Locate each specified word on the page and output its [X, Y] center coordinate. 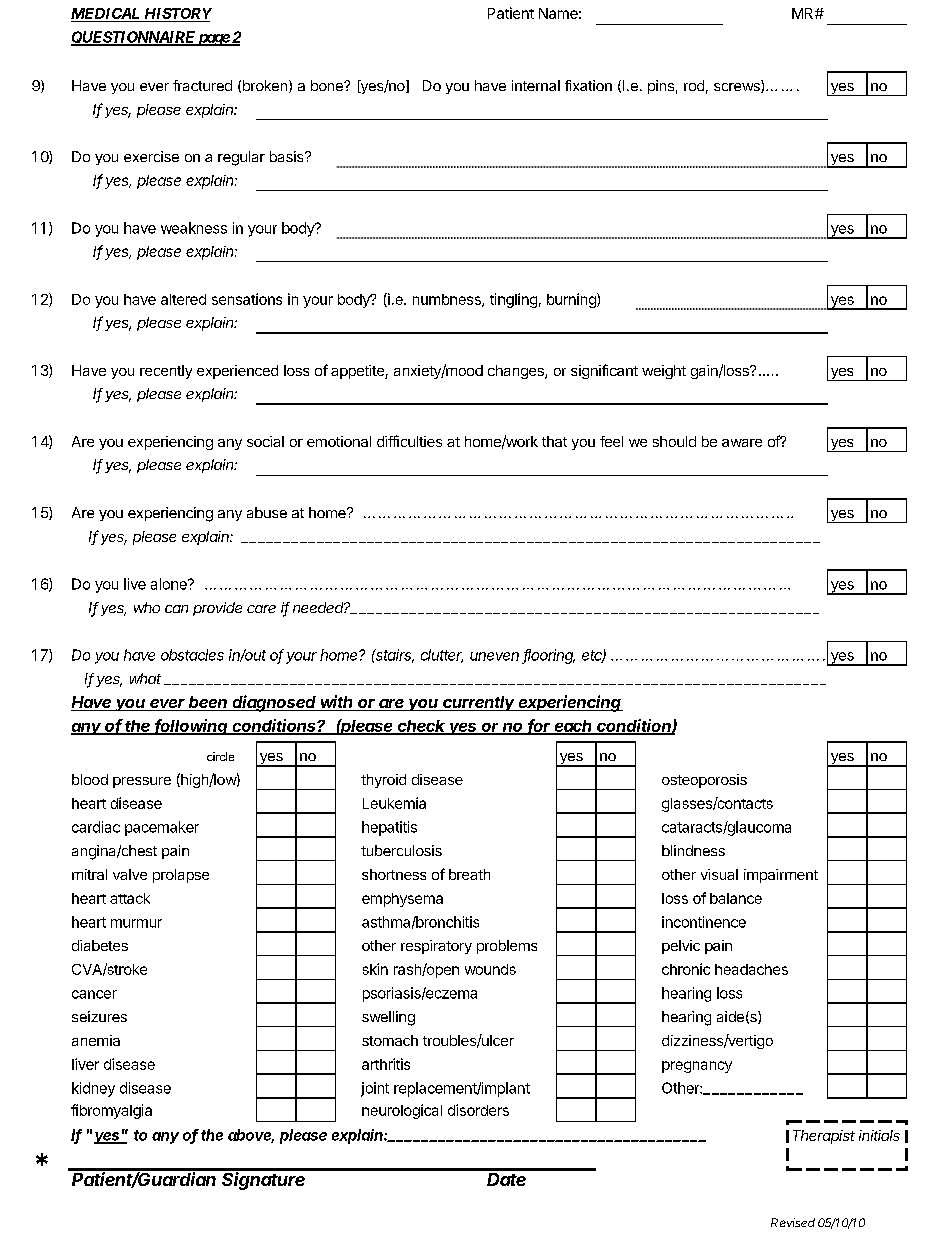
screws [738, 88]
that [554, 441]
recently [166, 372]
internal [536, 85]
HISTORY [177, 15]
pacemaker [162, 828]
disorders [478, 1110]
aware [742, 443]
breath [469, 874]
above [251, 1136]
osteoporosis [704, 781]
